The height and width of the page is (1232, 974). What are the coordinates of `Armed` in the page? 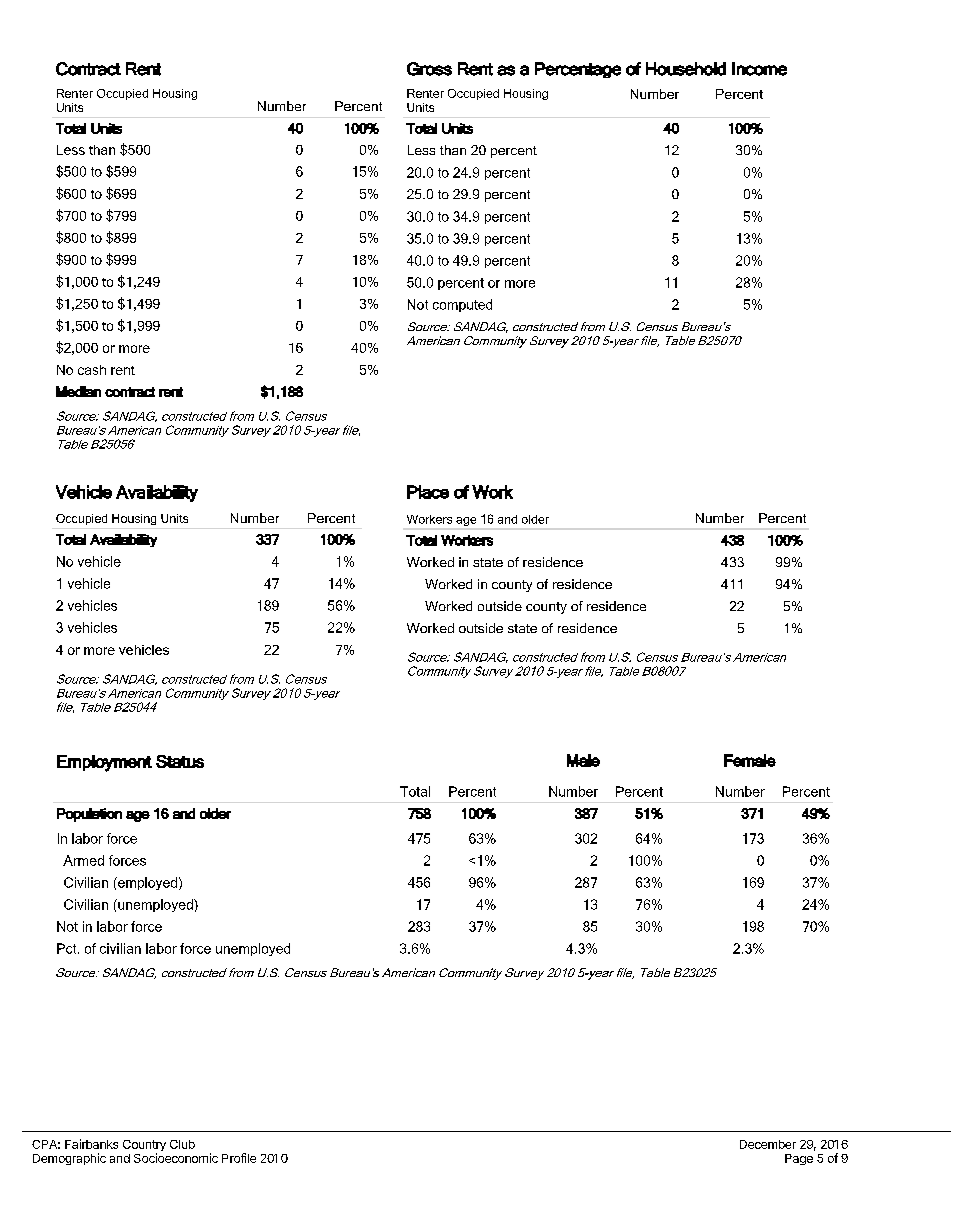 It's located at (83, 860).
